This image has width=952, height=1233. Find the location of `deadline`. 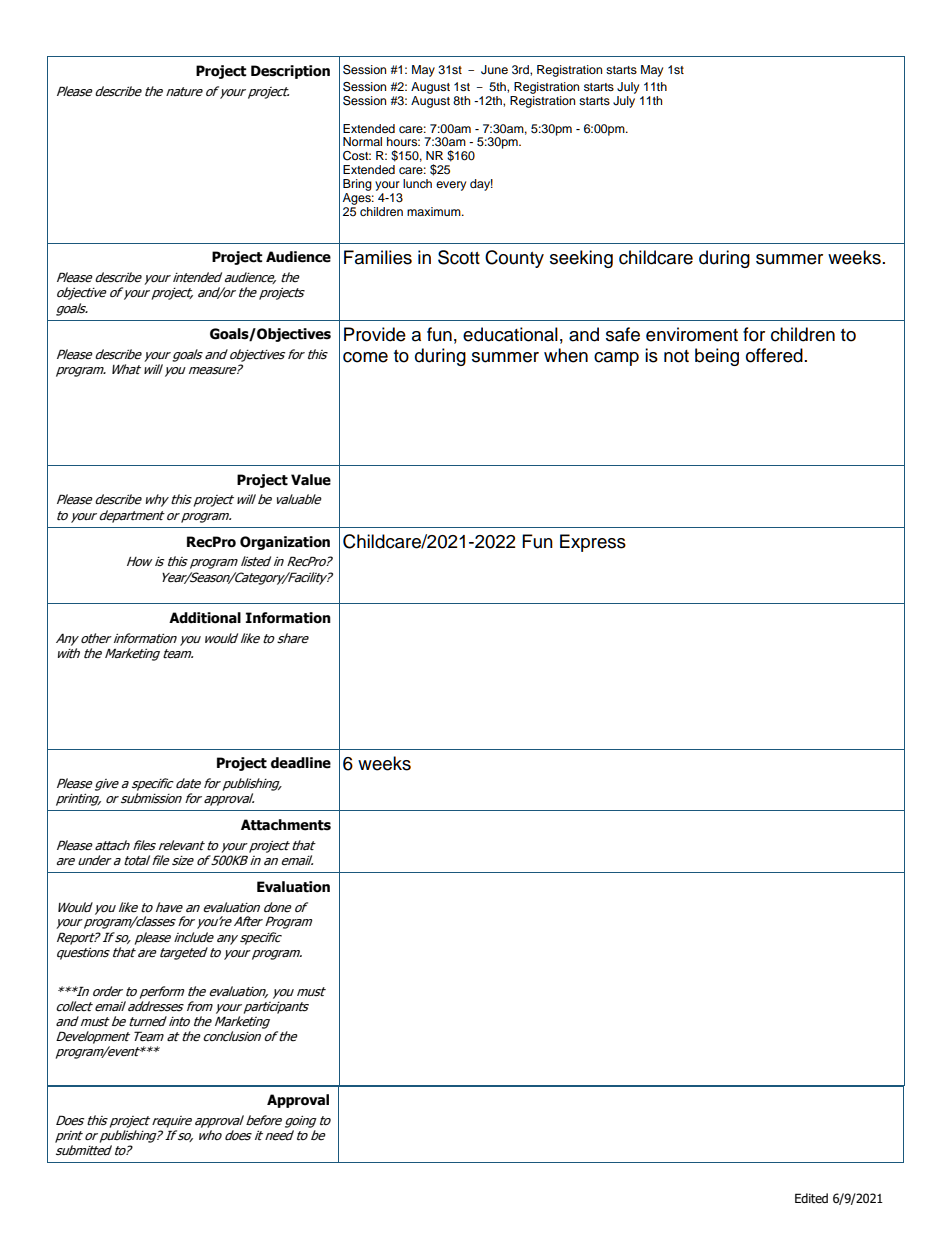

deadline is located at coordinates (301, 763).
